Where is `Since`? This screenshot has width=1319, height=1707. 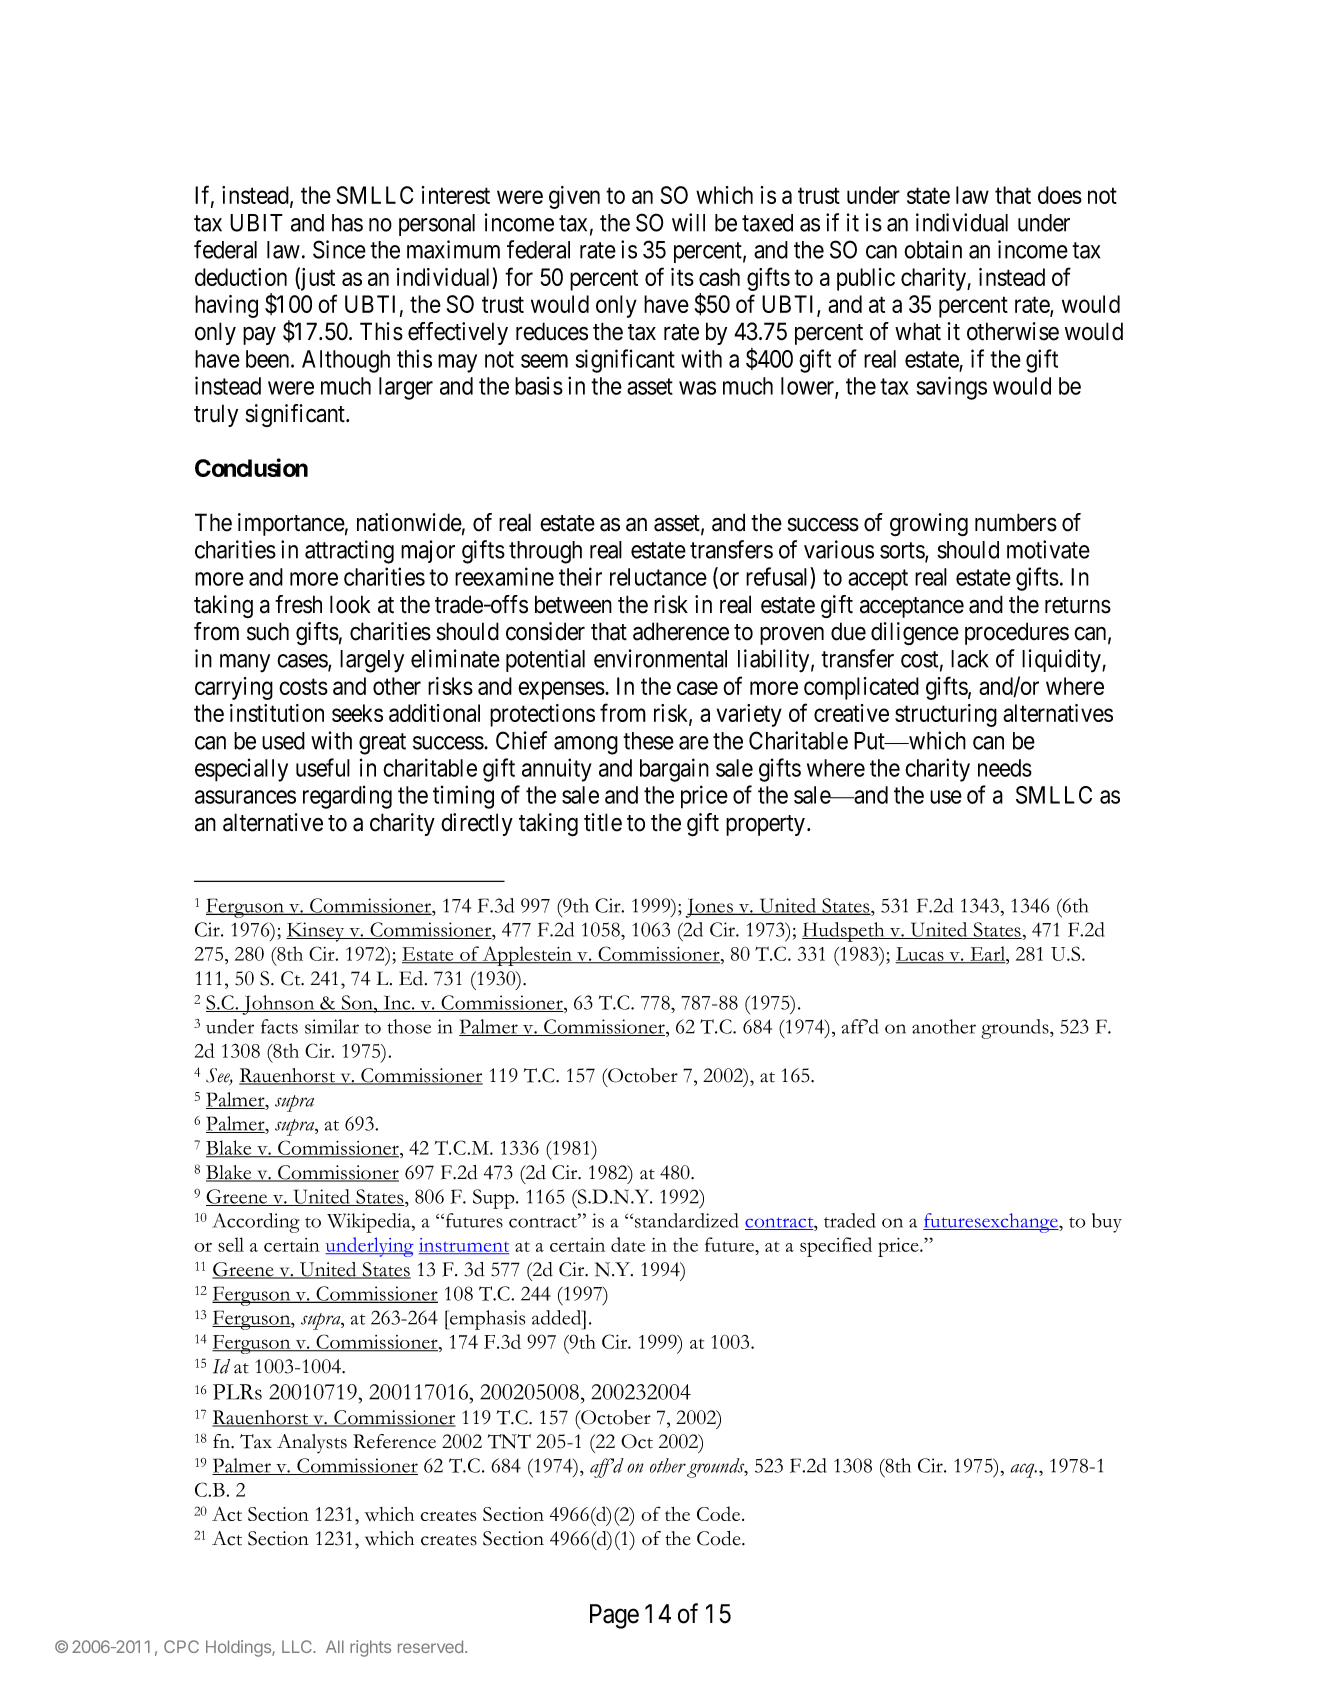 Since is located at coordinates (339, 249).
